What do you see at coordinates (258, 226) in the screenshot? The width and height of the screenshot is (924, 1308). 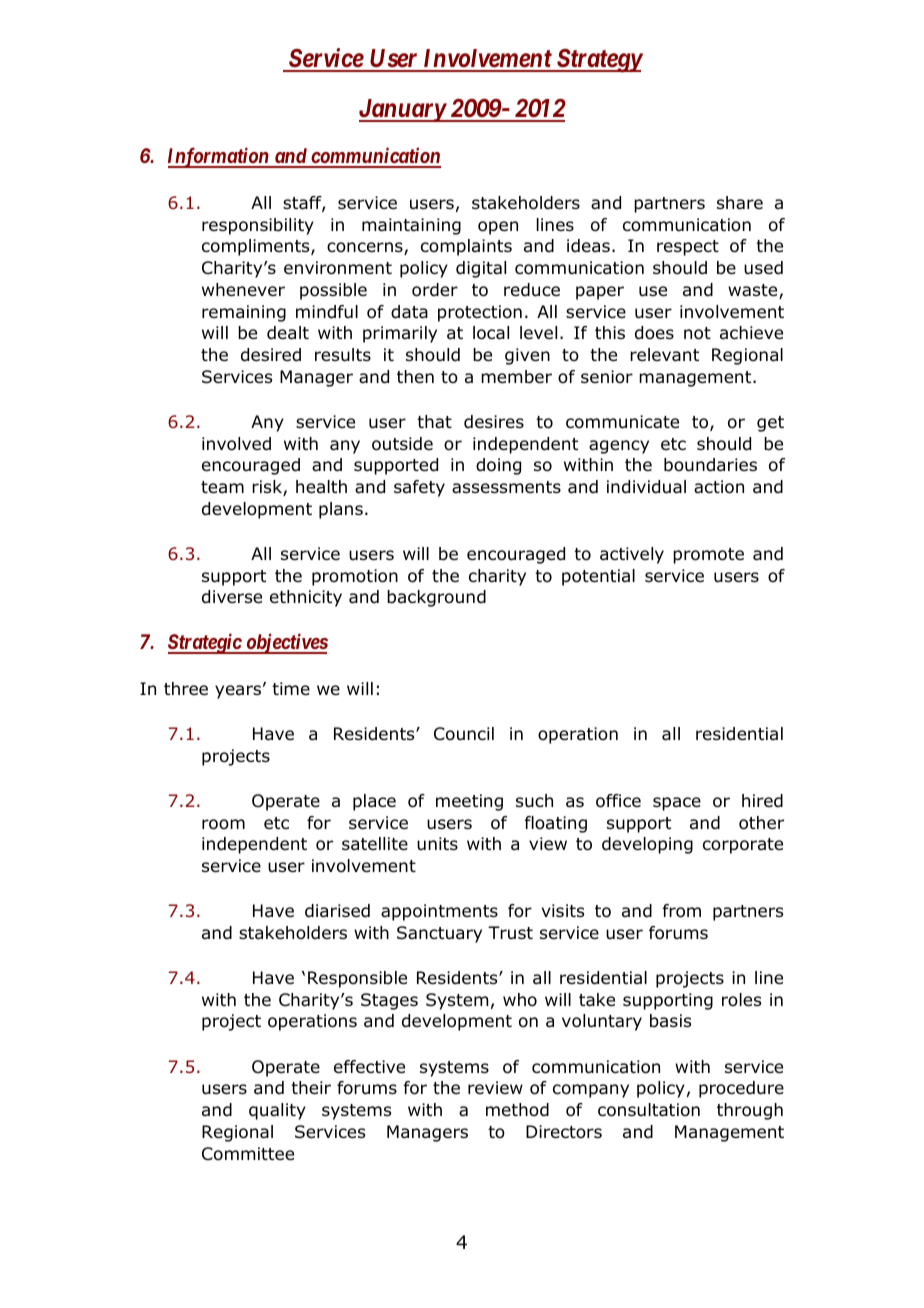 I see `responsibility` at bounding box center [258, 226].
